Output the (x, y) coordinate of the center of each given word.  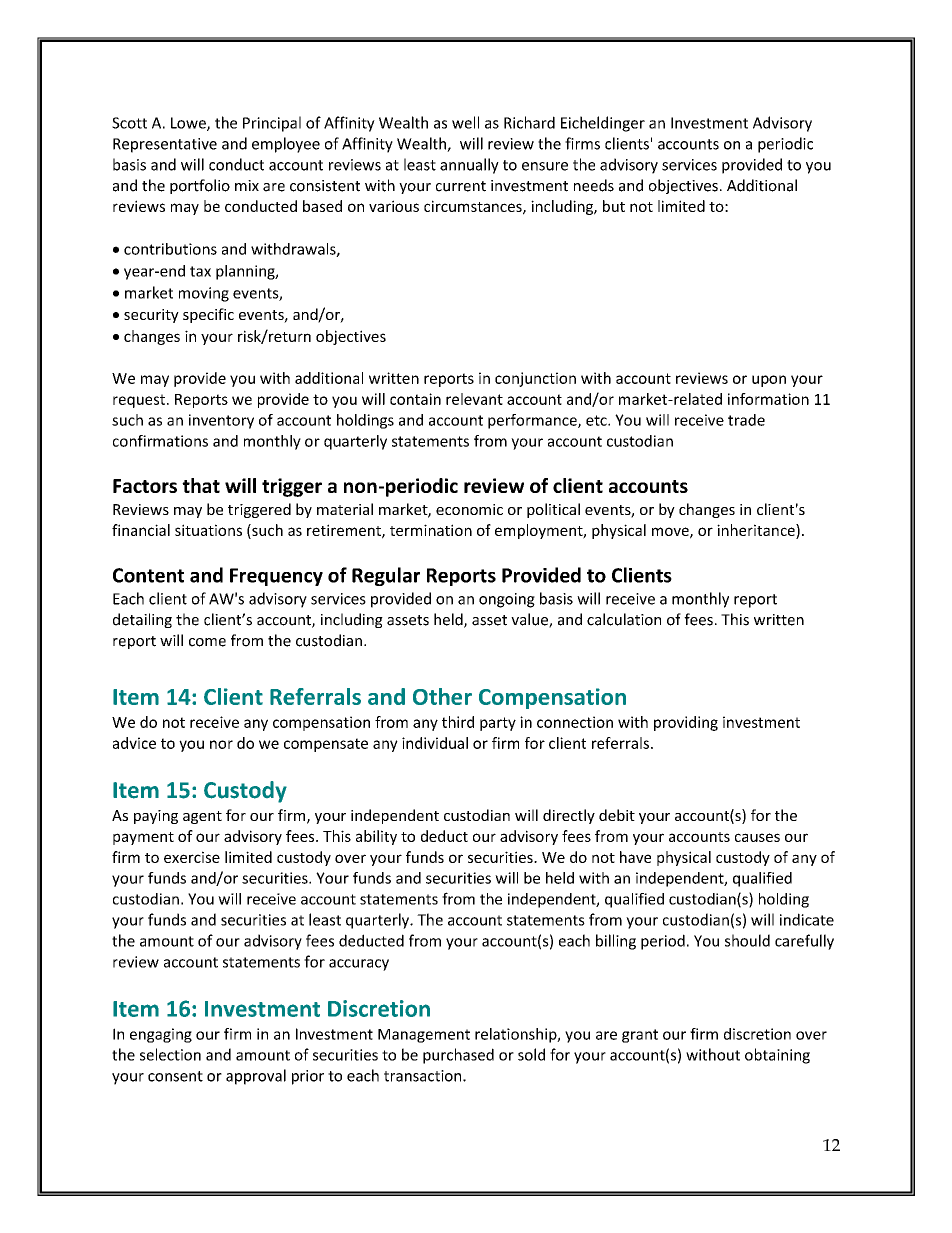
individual (435, 743)
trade (746, 420)
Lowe (189, 124)
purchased (458, 1056)
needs (594, 185)
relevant (474, 399)
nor (221, 744)
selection (170, 1054)
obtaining (777, 1056)
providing (686, 723)
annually (469, 166)
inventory (221, 421)
